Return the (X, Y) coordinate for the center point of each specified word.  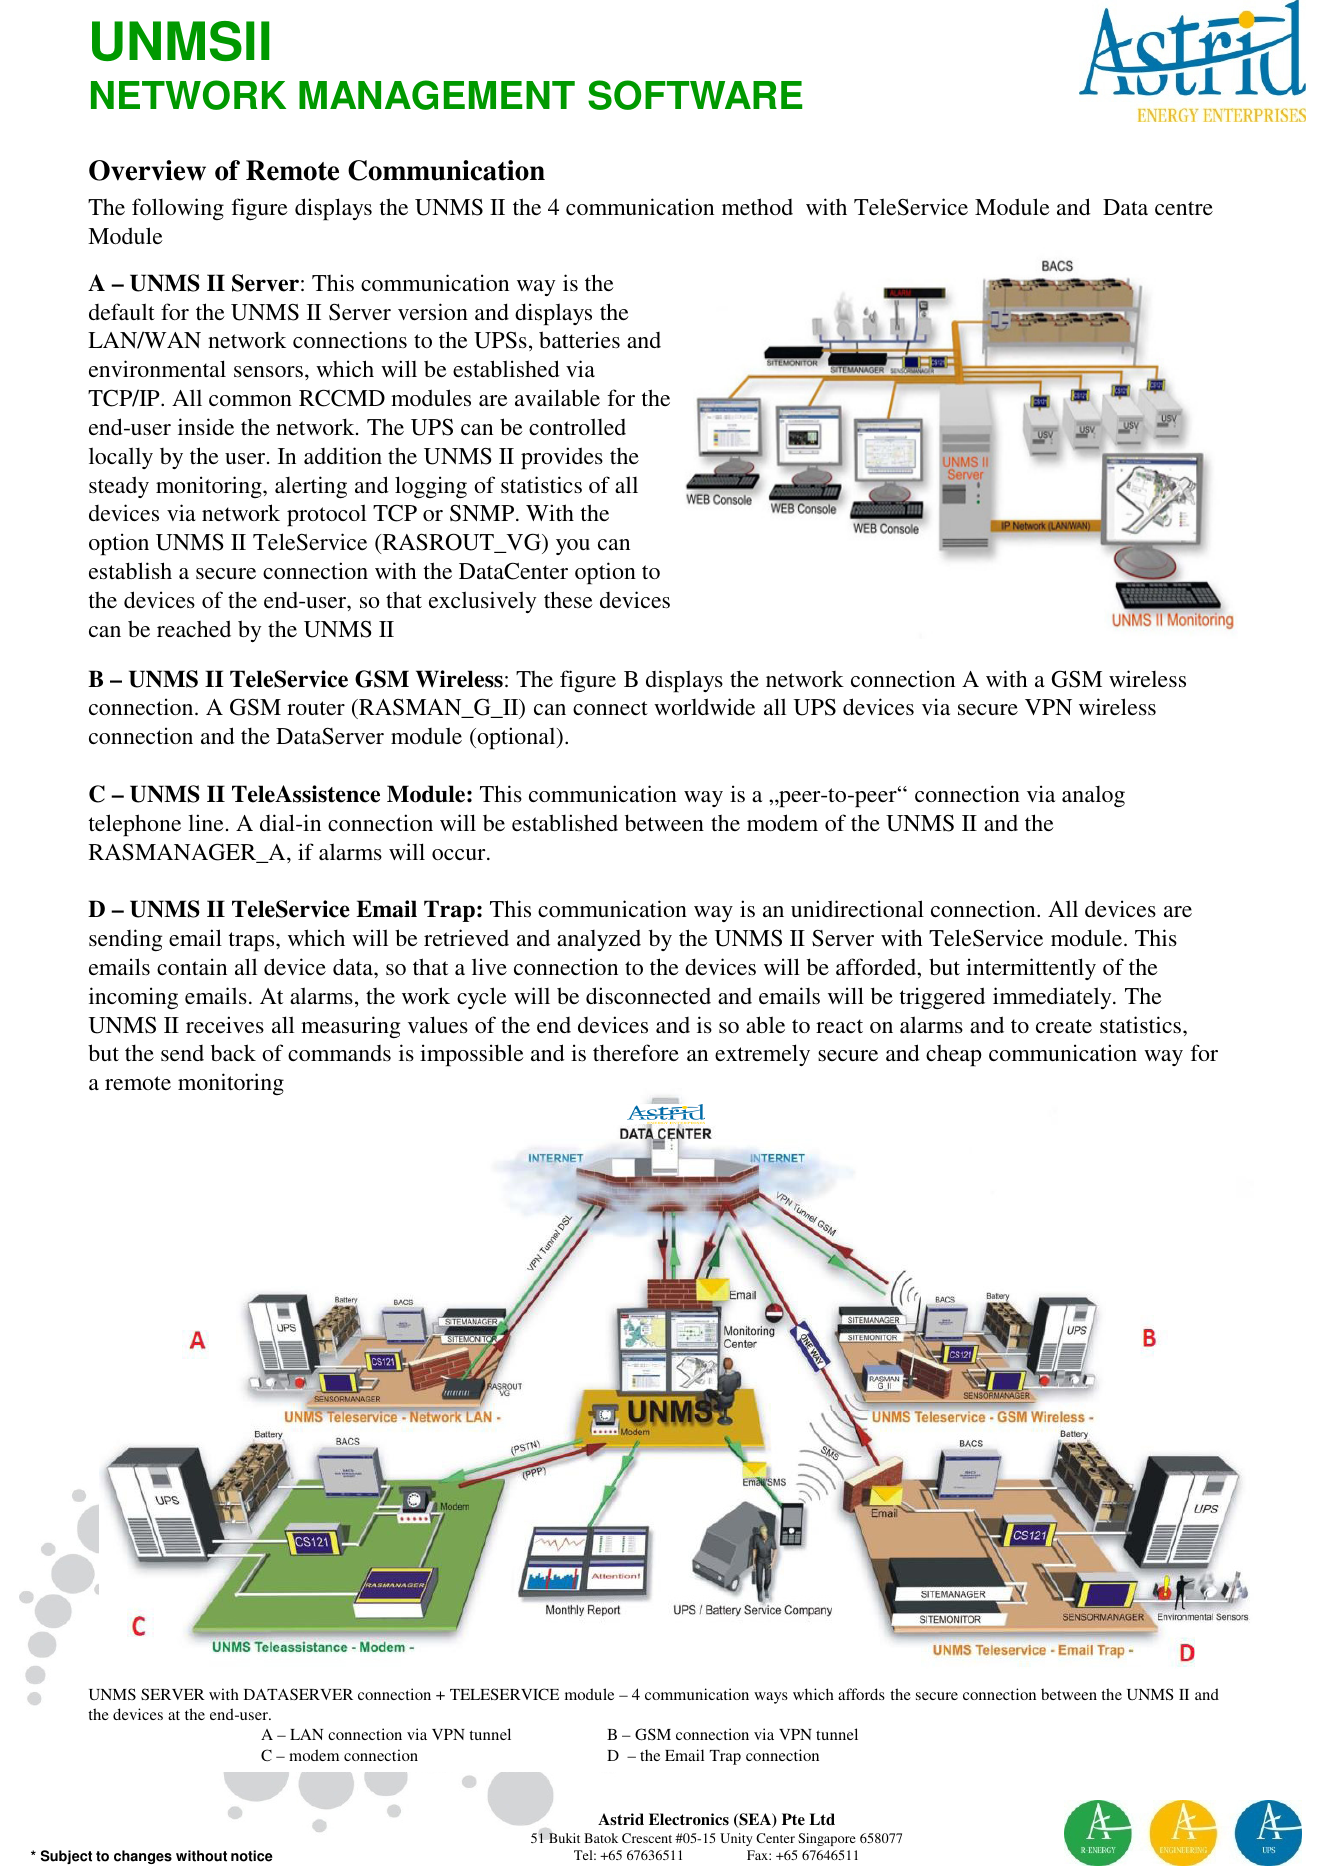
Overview (147, 170)
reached (194, 628)
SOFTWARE (695, 95)
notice (252, 1856)
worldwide (704, 706)
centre (1184, 208)
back (233, 1052)
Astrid (621, 1819)
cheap (954, 1056)
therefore (636, 1052)
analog (1093, 797)
